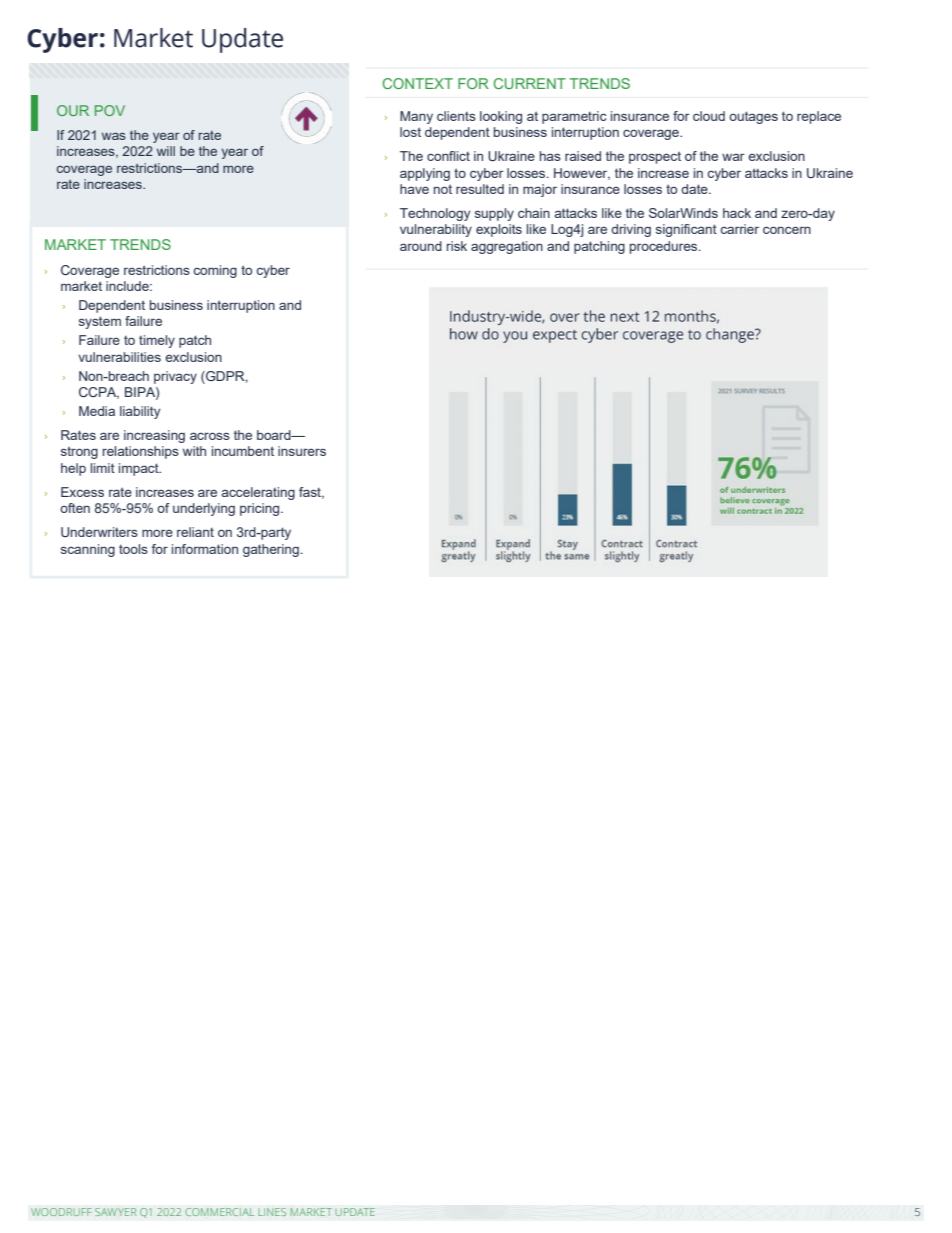  What do you see at coordinates (219, 1212) in the document?
I see `COMMERCIAL` at bounding box center [219, 1212].
